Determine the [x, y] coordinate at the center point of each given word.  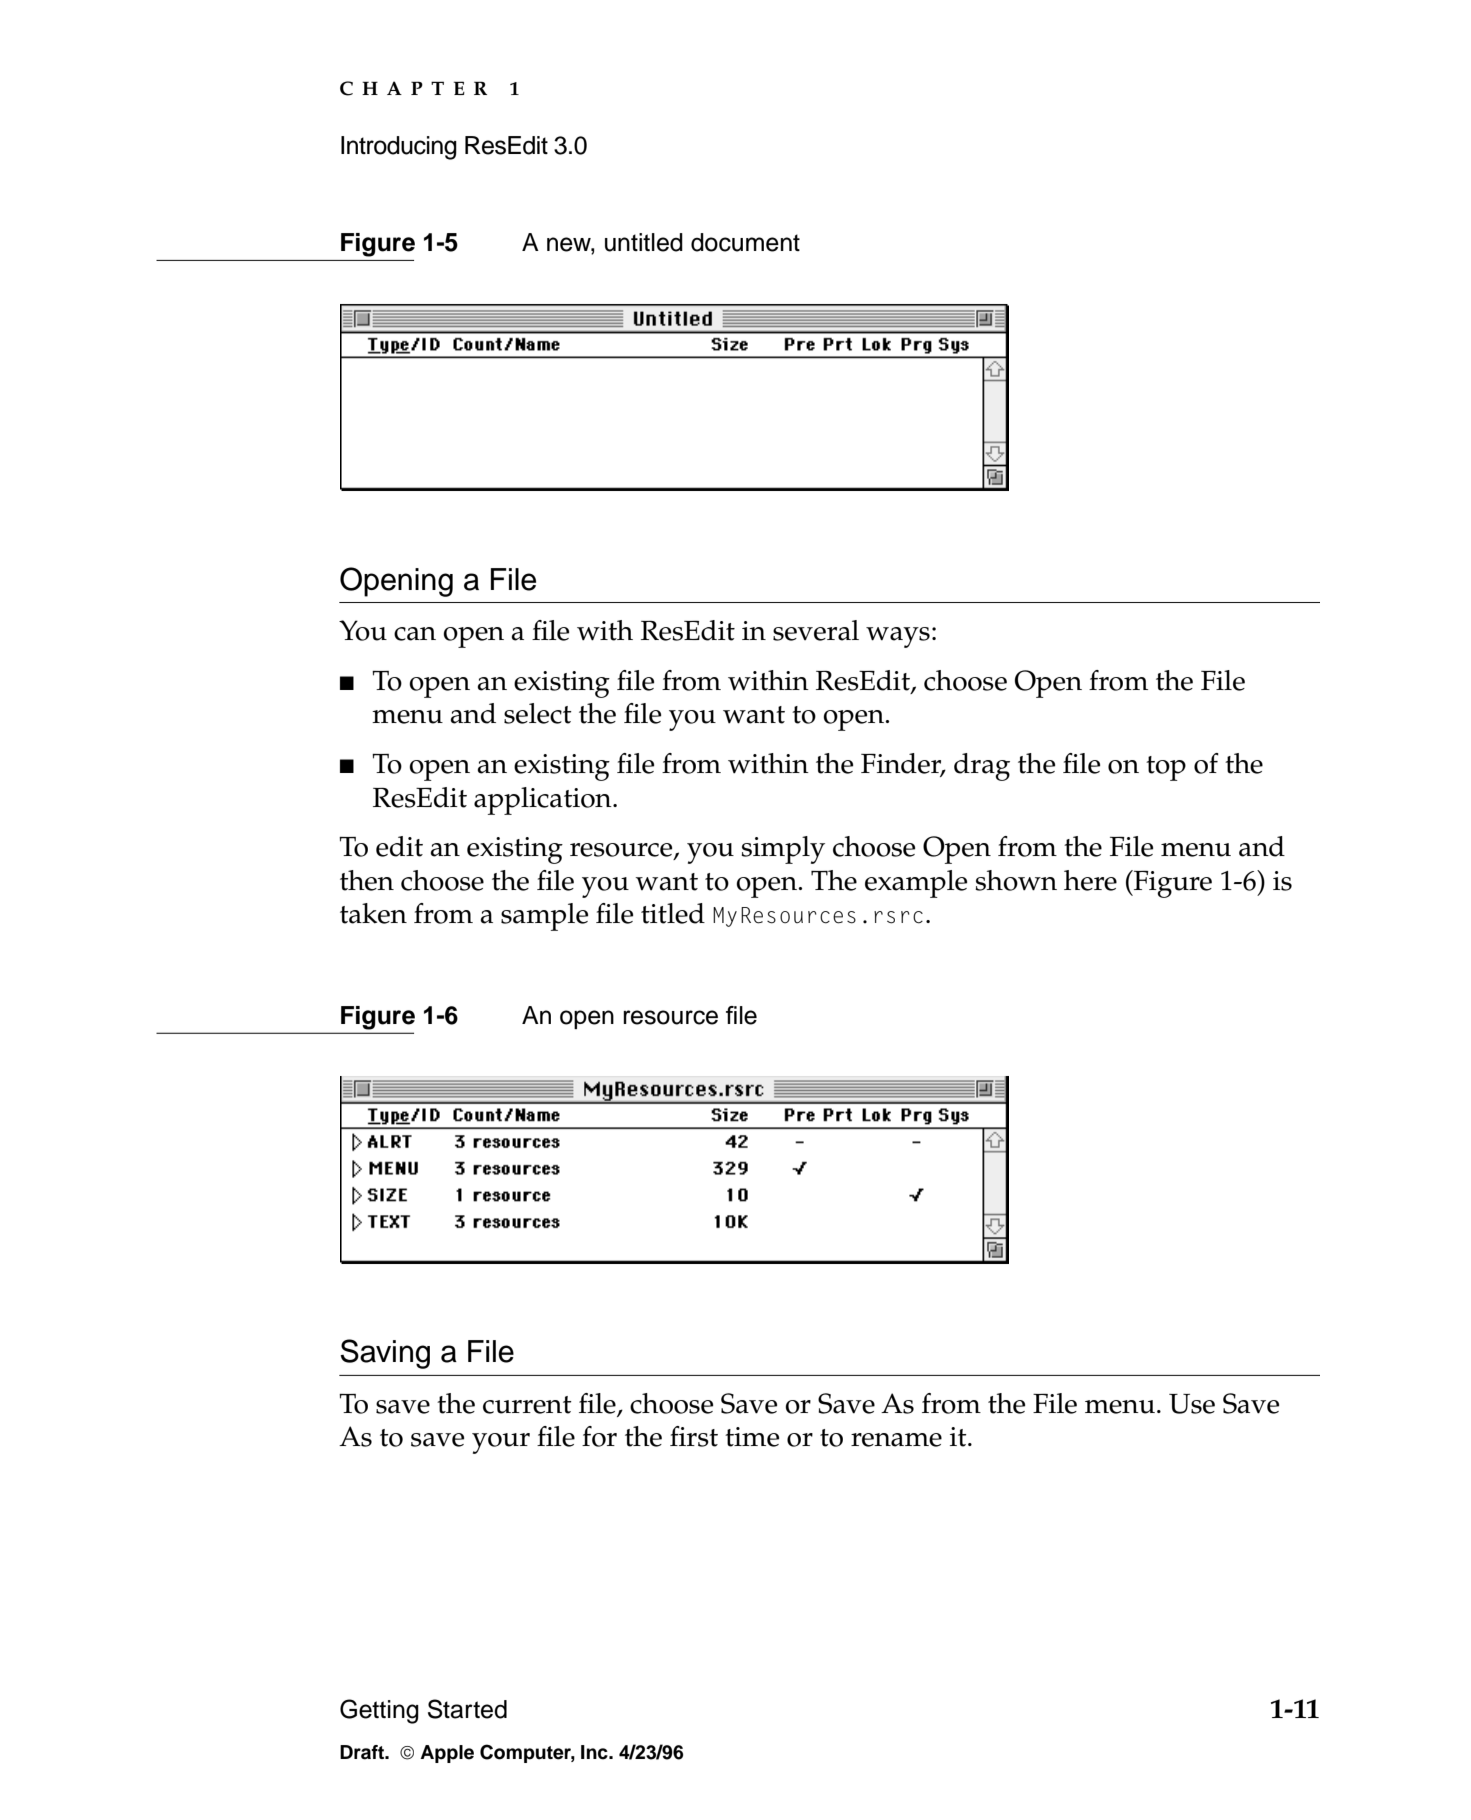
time [752, 1437]
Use [1192, 1404]
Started [467, 1709]
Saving [385, 1354]
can [415, 634]
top [1166, 768]
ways [898, 637]
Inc [595, 1752]
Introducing [399, 148]
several [816, 630]
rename [896, 1440]
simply [783, 850]
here [1090, 880]
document [745, 242]
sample [544, 917]
